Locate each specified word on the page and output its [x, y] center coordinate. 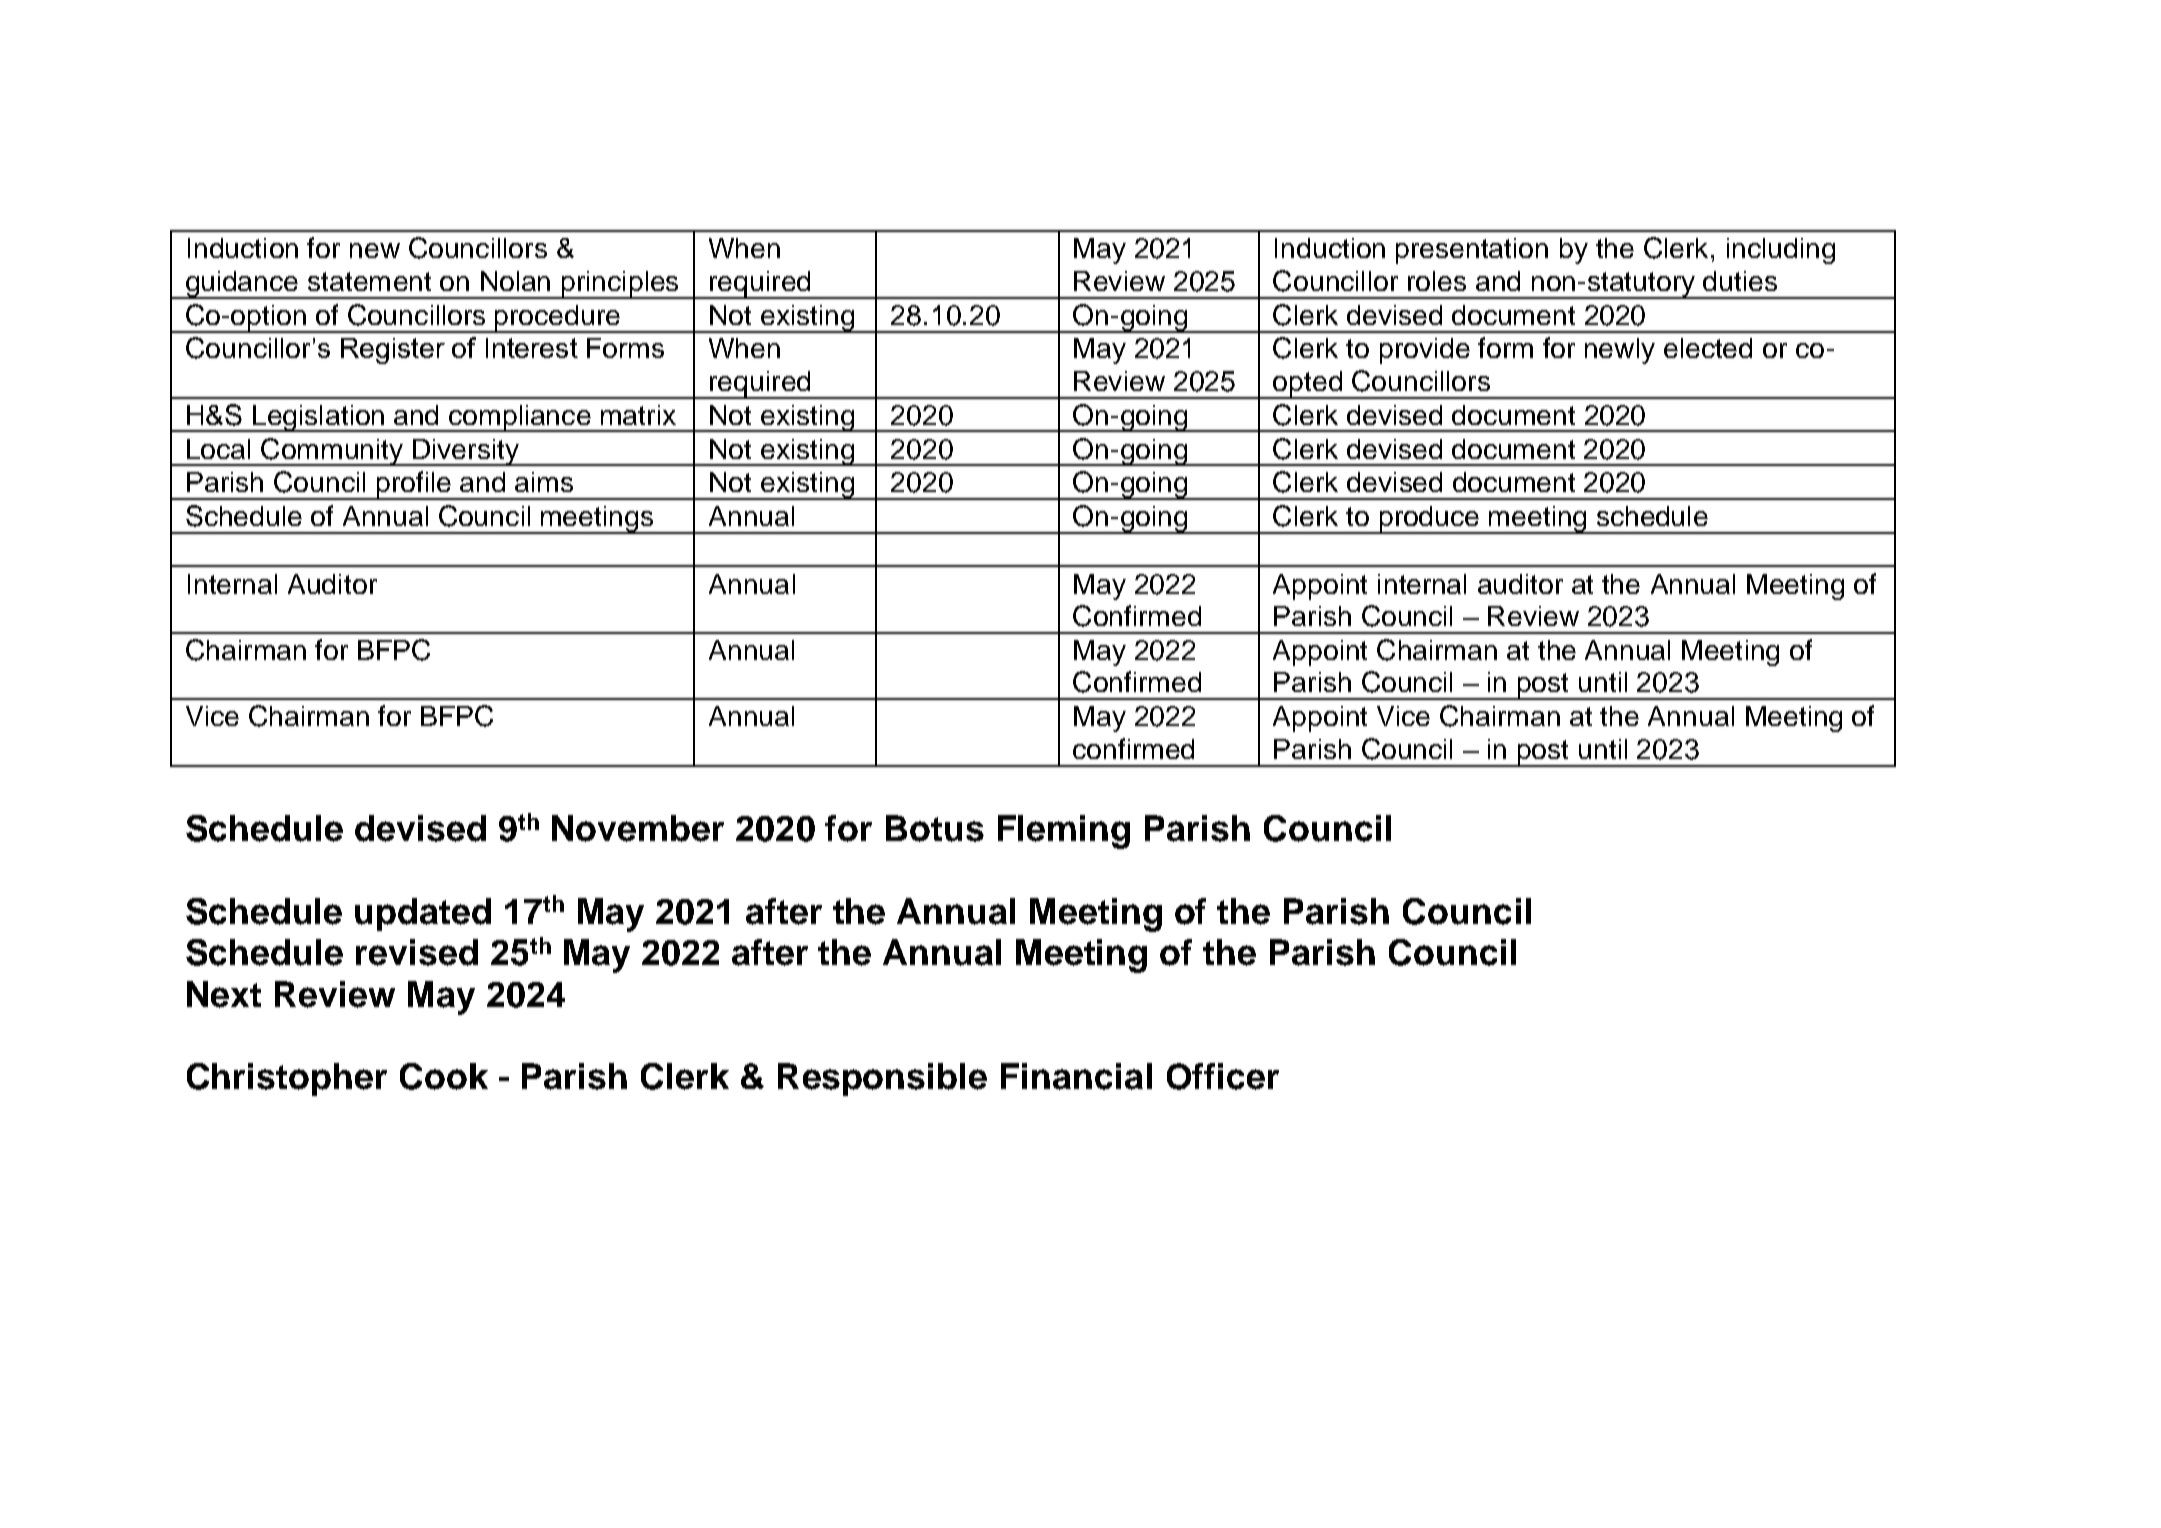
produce [1429, 520]
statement [369, 281]
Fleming [1064, 832]
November [638, 828]
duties [1740, 281]
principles [620, 285]
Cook [444, 1076]
